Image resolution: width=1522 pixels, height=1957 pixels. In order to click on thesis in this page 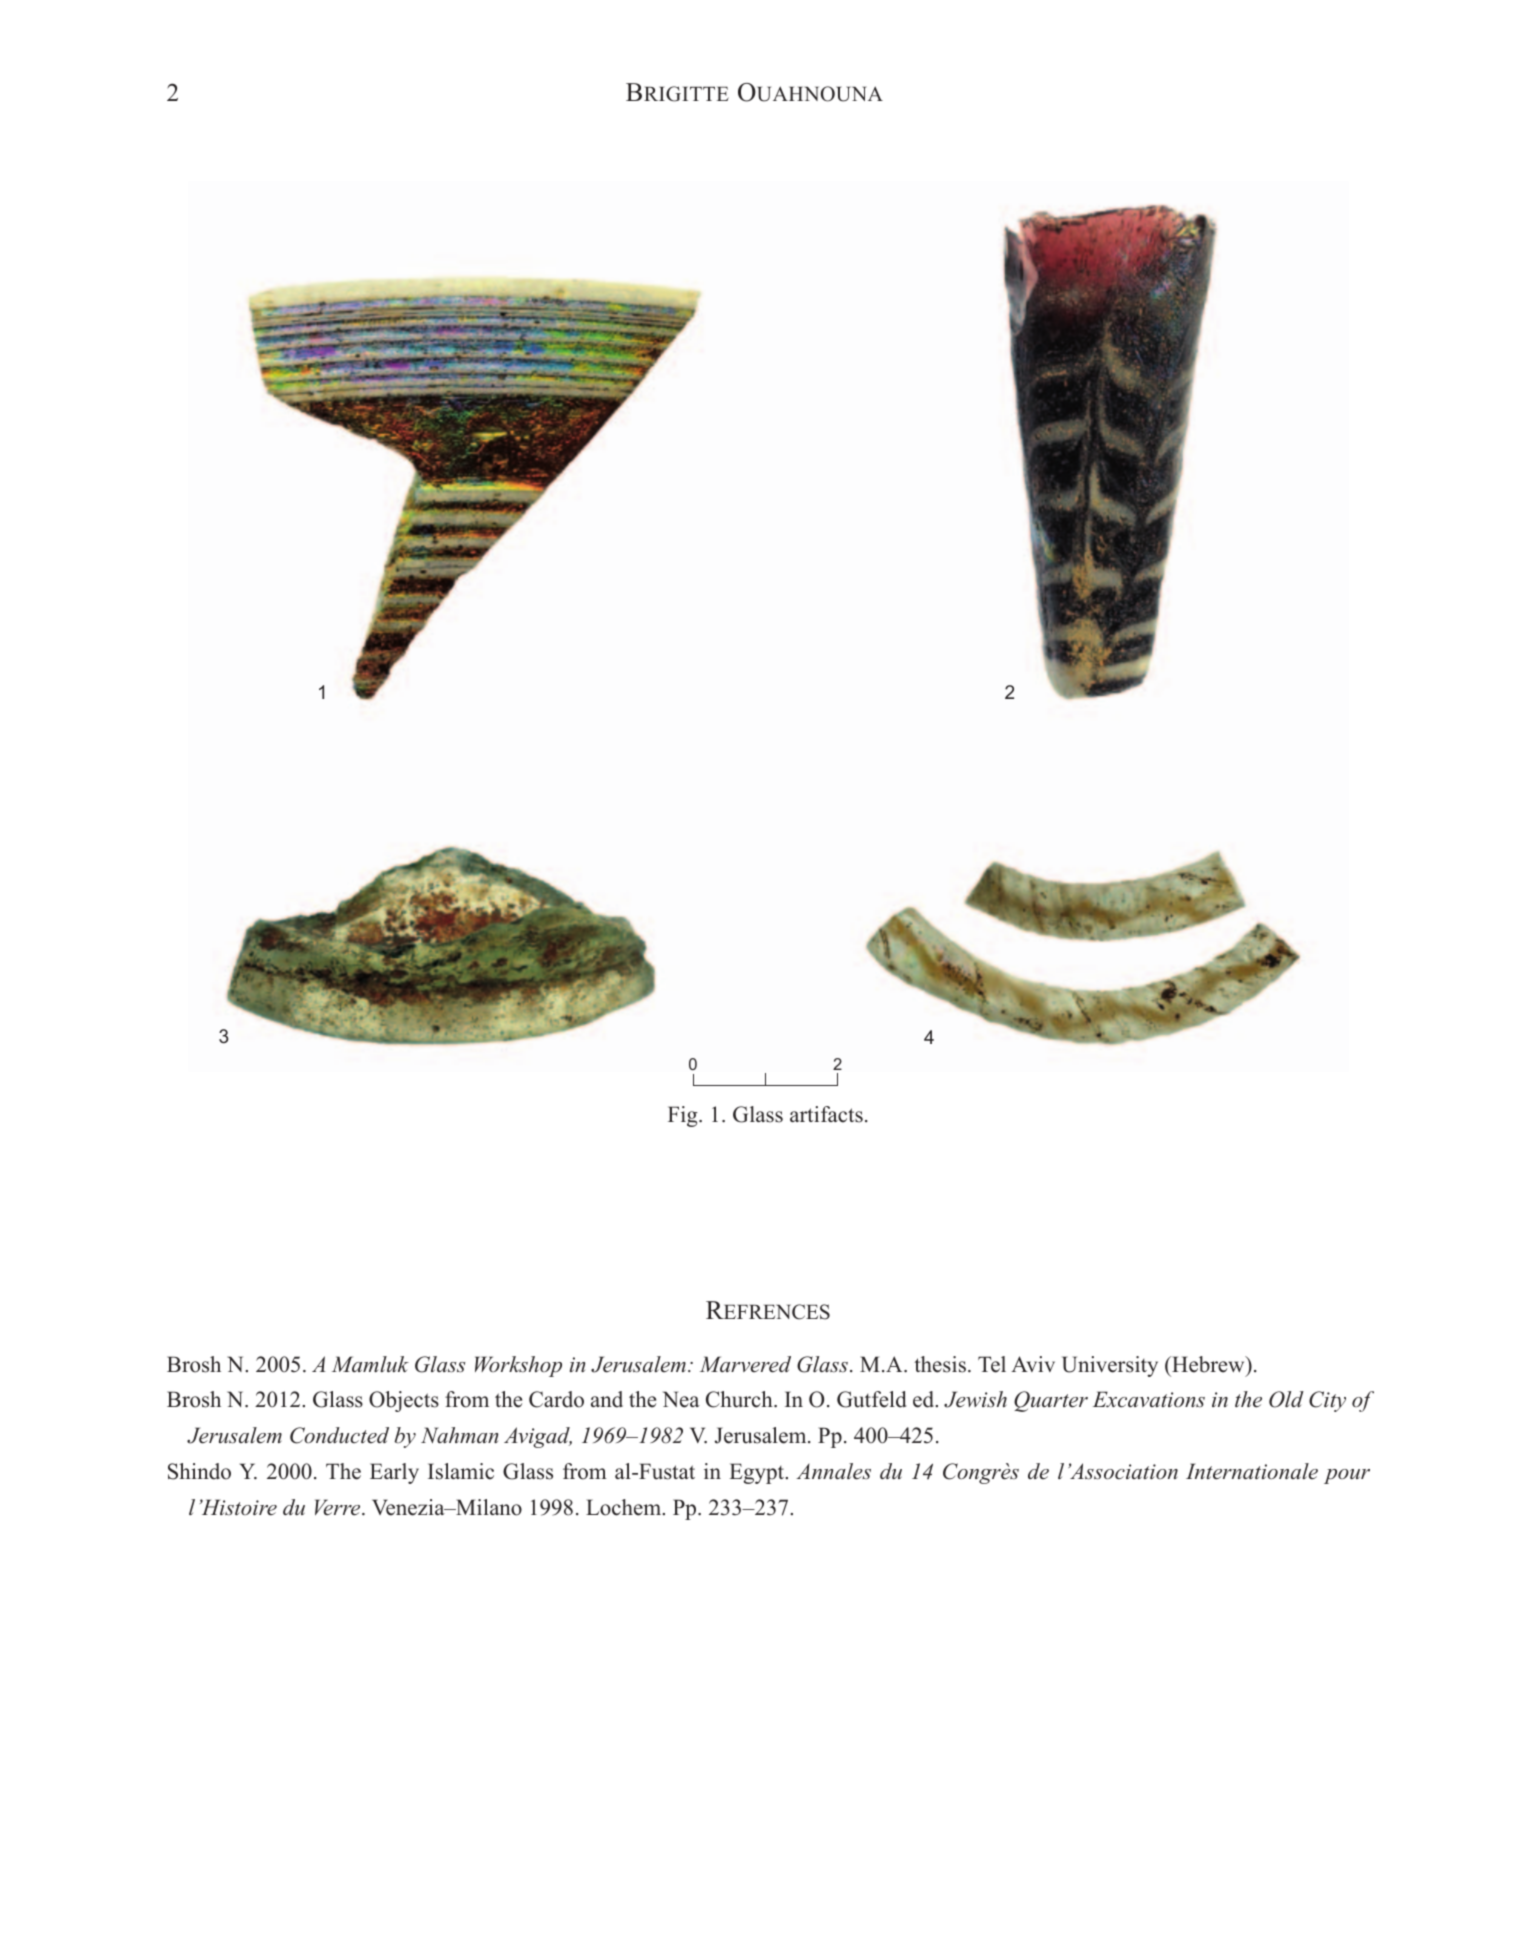, I will do `click(940, 1364)`.
